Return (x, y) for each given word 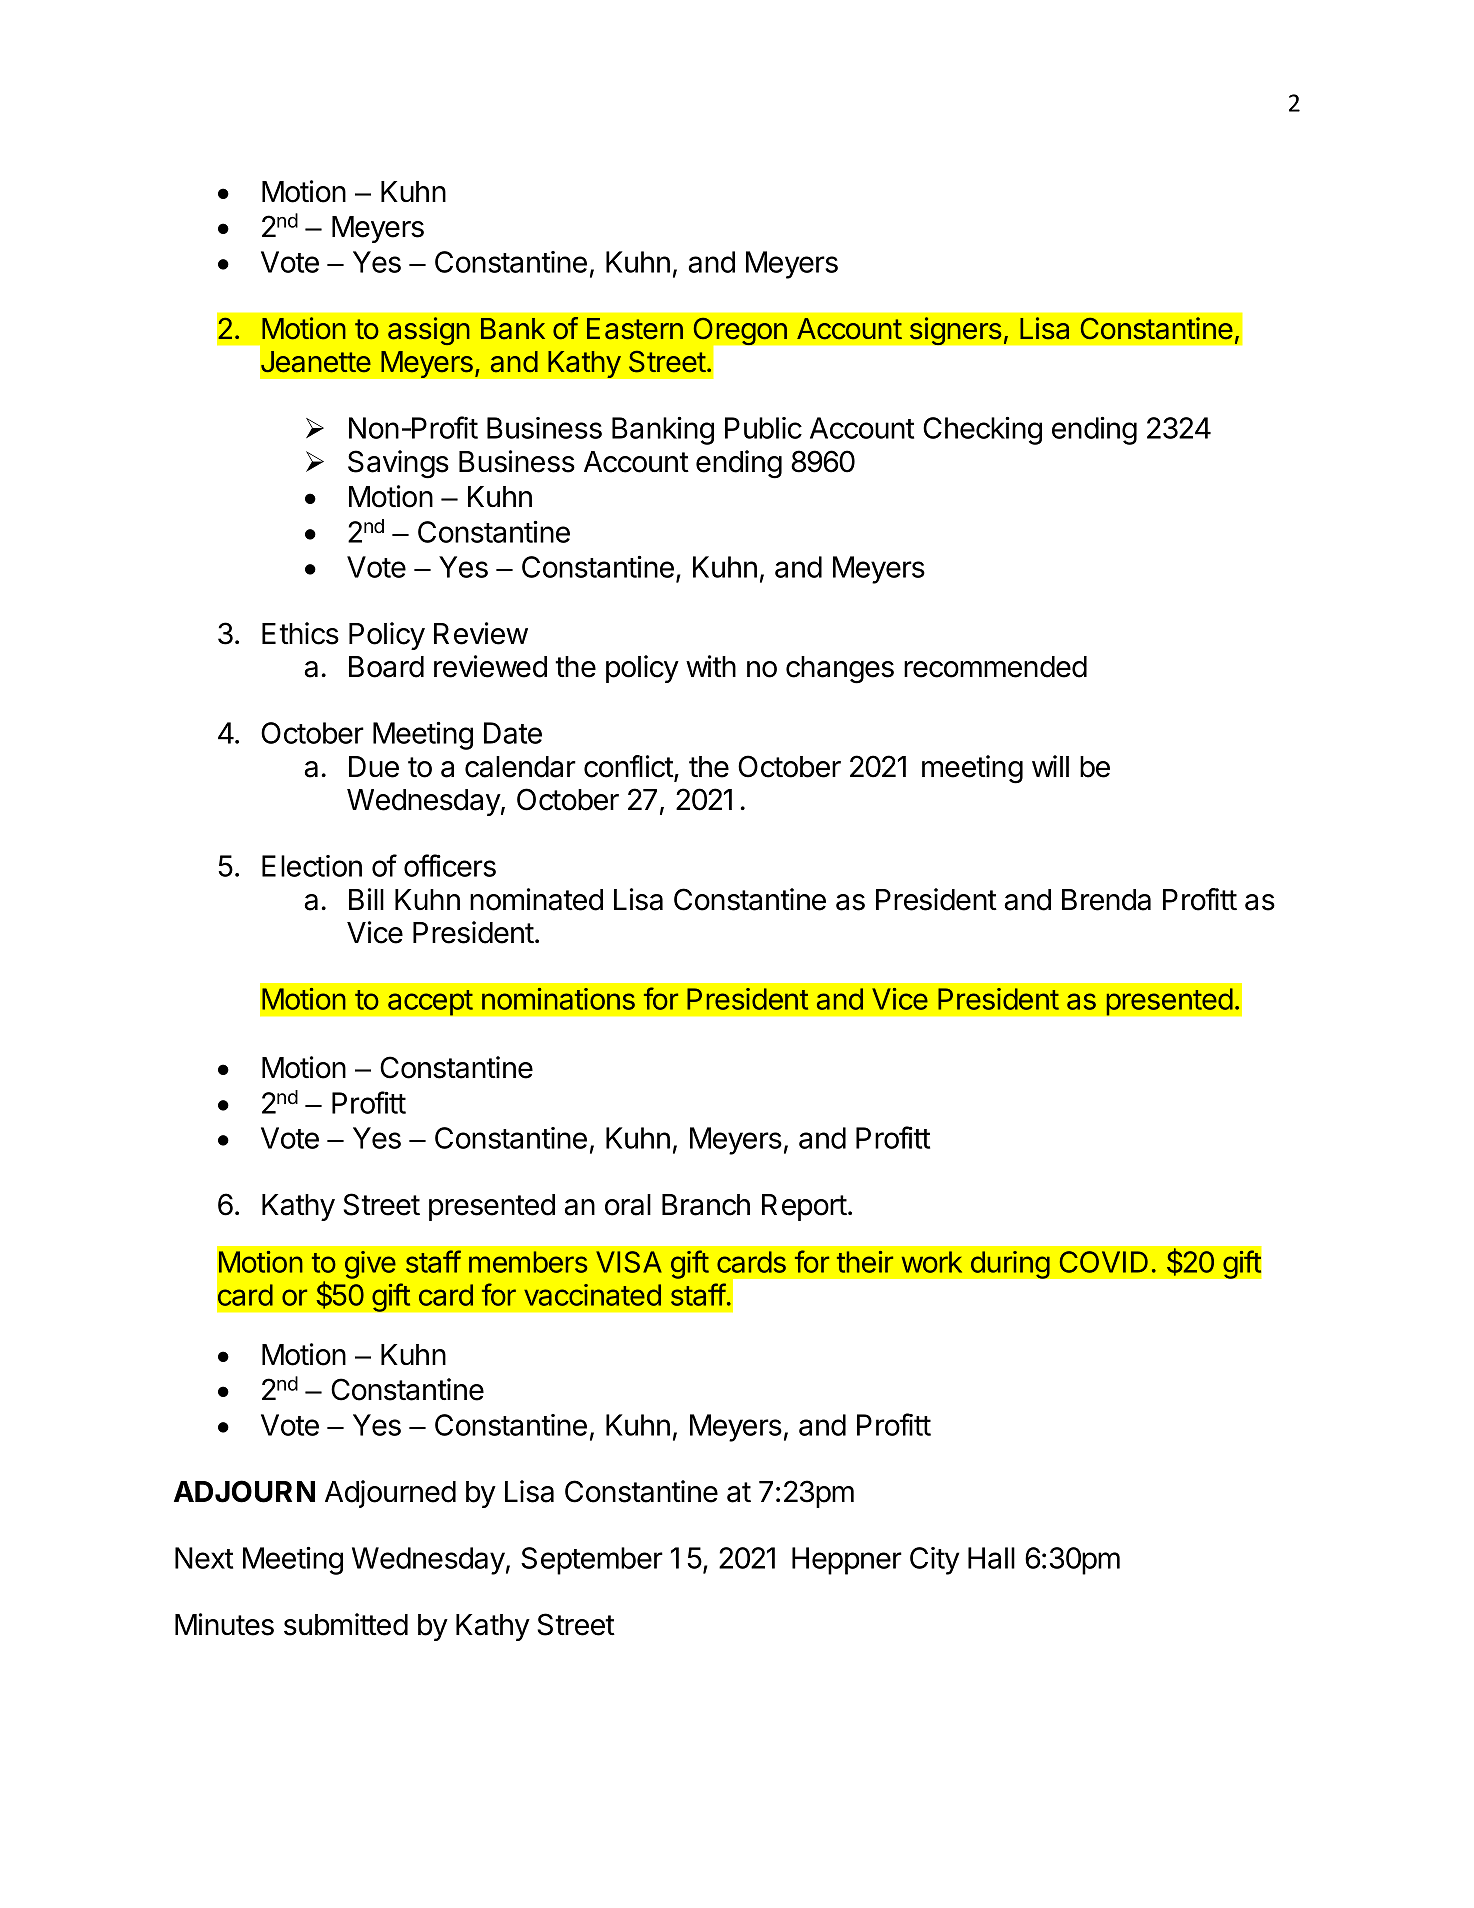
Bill (366, 899)
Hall (991, 1558)
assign (429, 331)
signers (957, 331)
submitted (346, 1624)
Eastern (635, 329)
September (592, 1561)
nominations (558, 999)
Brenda (1106, 900)
